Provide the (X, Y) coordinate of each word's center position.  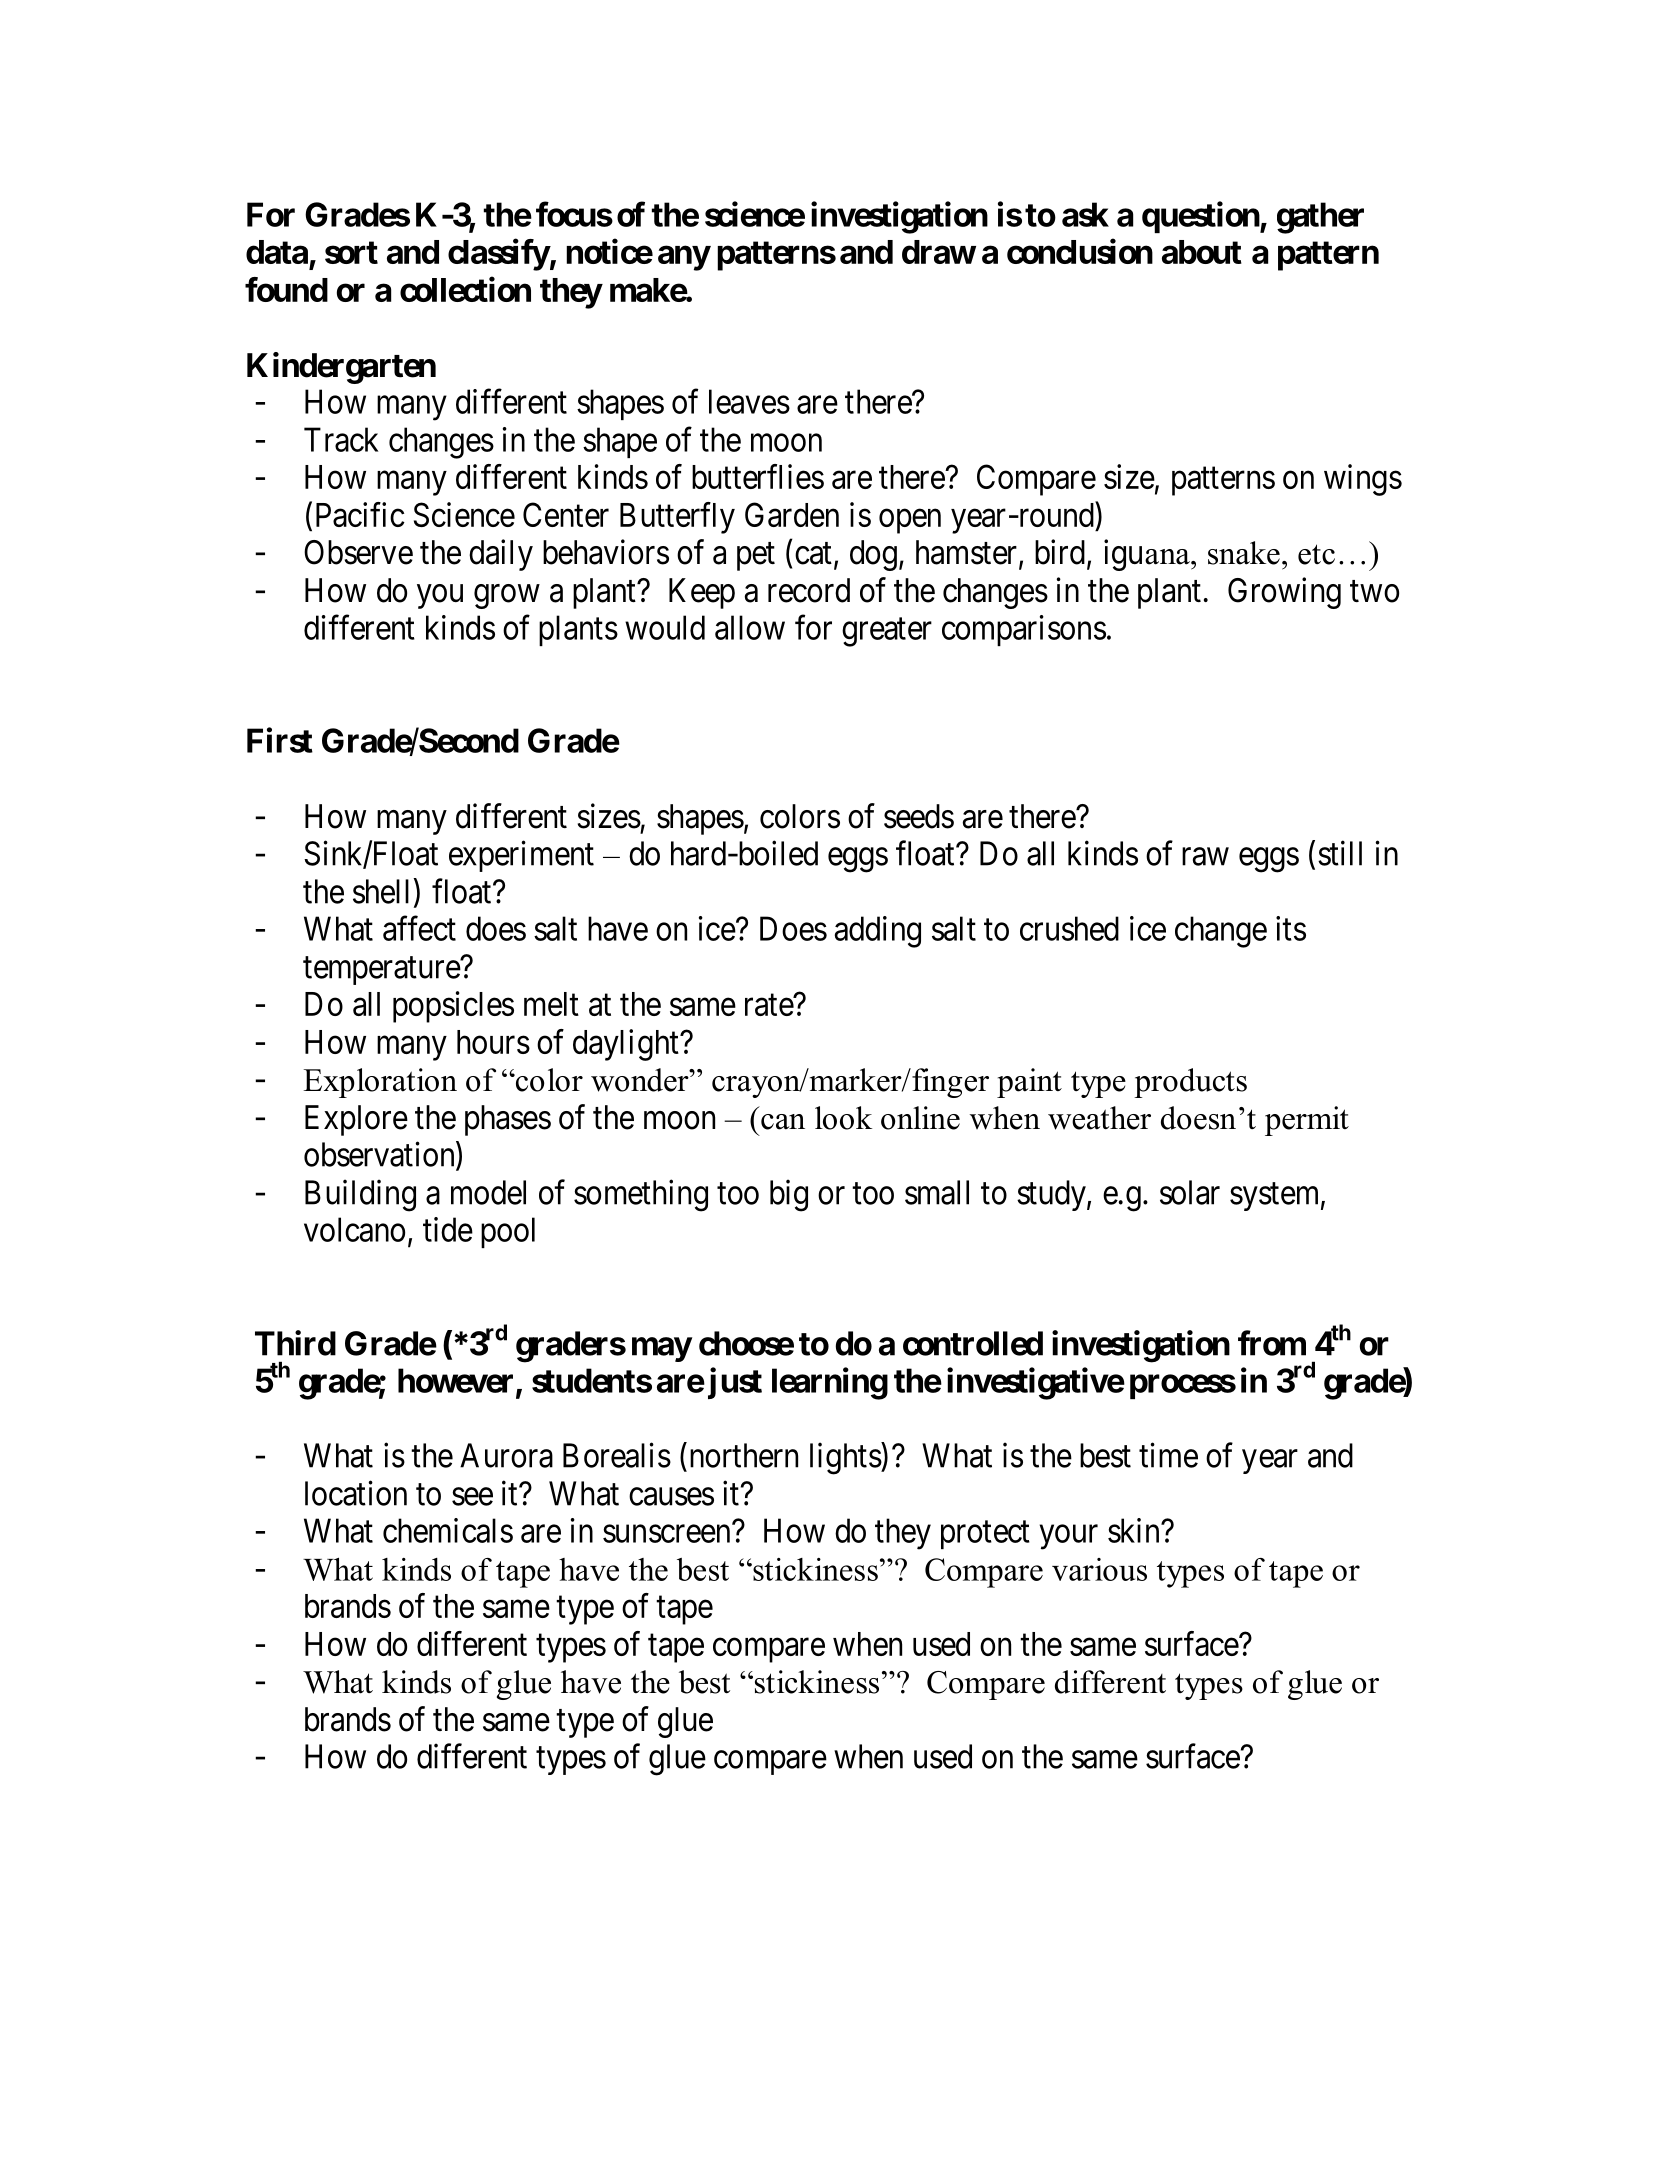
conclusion (1080, 251)
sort (351, 252)
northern (744, 1455)
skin (1135, 1530)
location (356, 1493)
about (1202, 252)
